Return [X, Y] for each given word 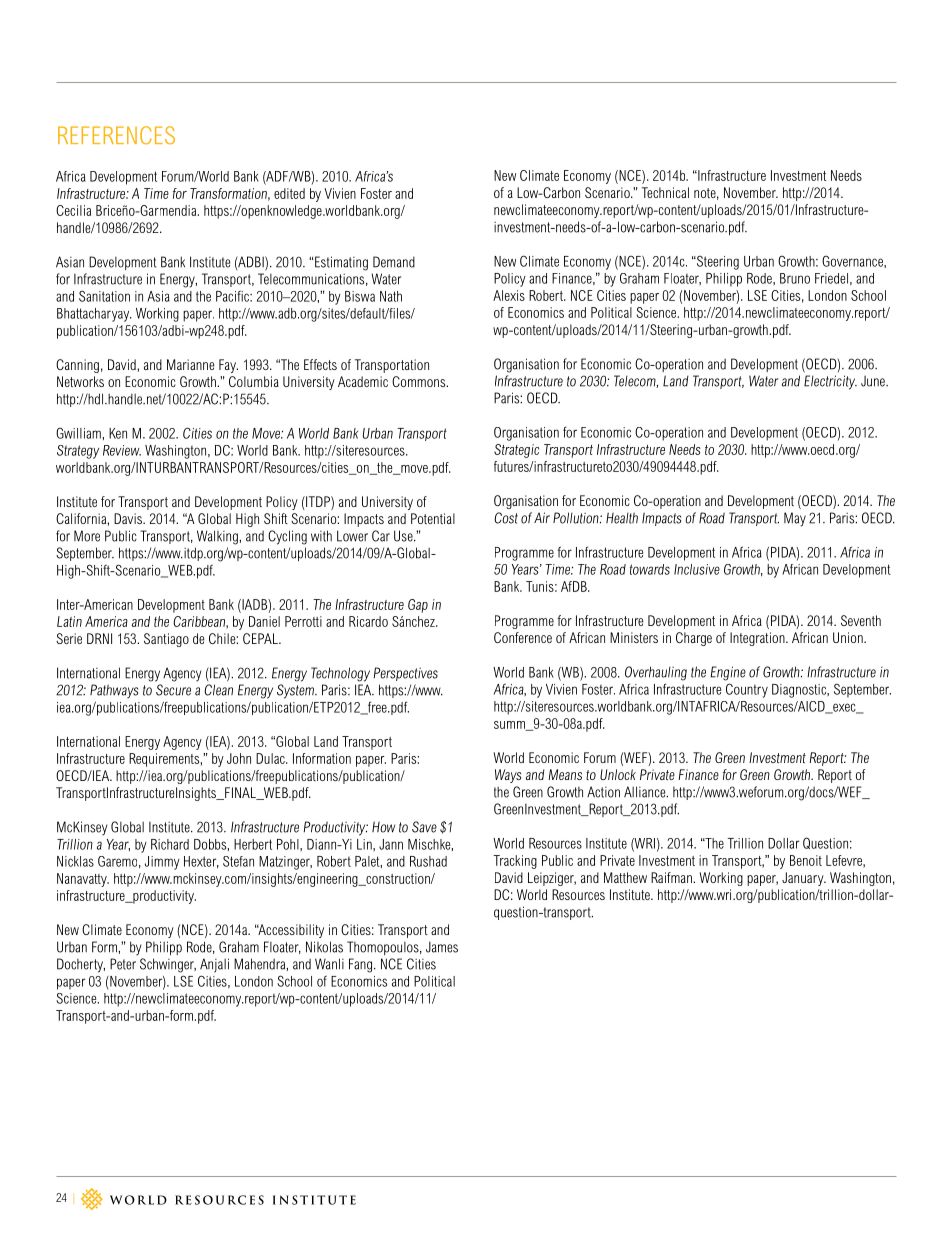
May [795, 519]
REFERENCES [116, 135]
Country [747, 690]
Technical [665, 192]
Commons [420, 381]
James [442, 947]
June [874, 381]
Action [603, 792]
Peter [123, 964]
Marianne [191, 364]
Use [404, 536]
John [239, 758]
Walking [218, 537]
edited [289, 193]
